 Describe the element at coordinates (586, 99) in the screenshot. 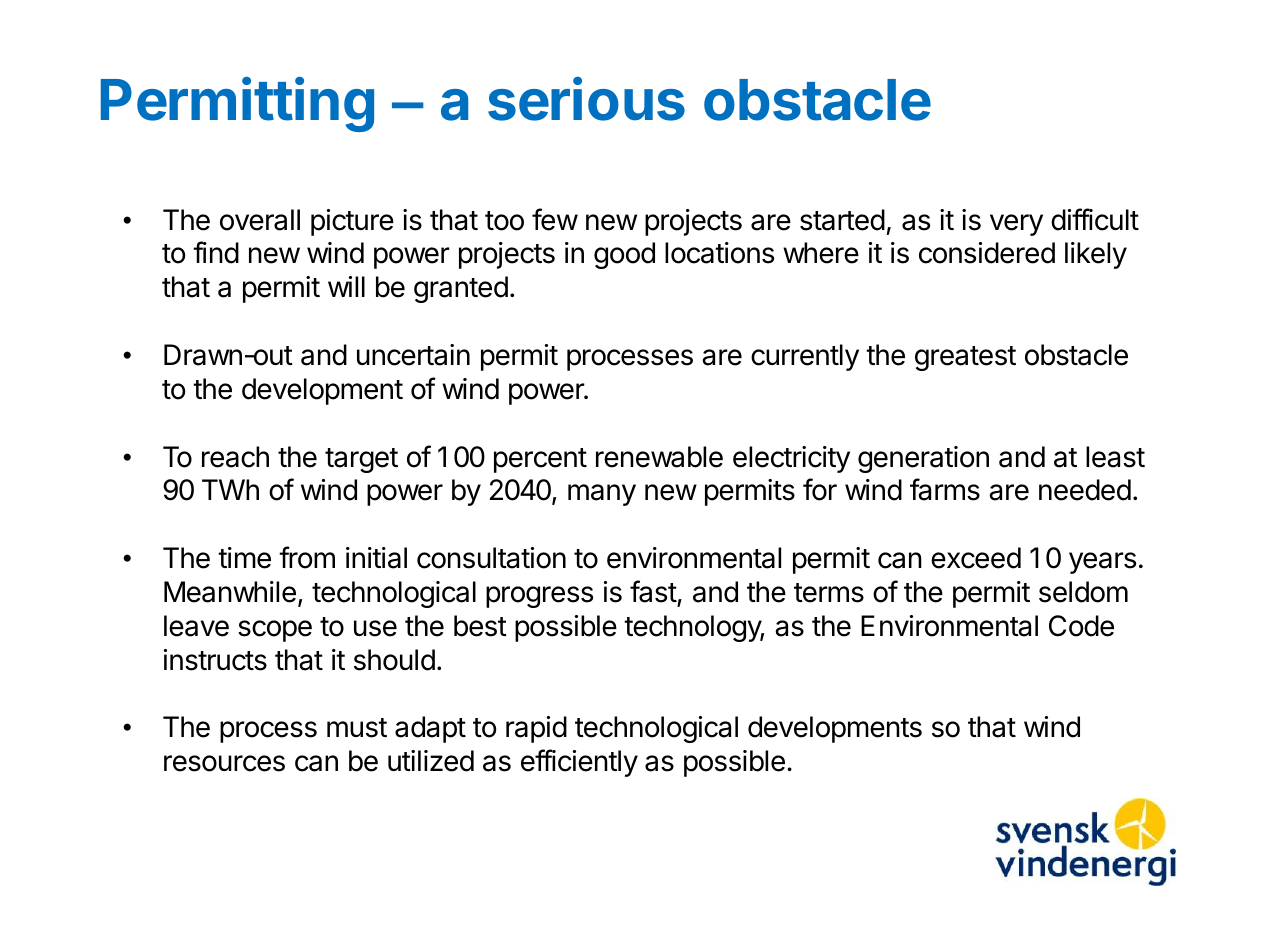

I see `serious` at that location.
